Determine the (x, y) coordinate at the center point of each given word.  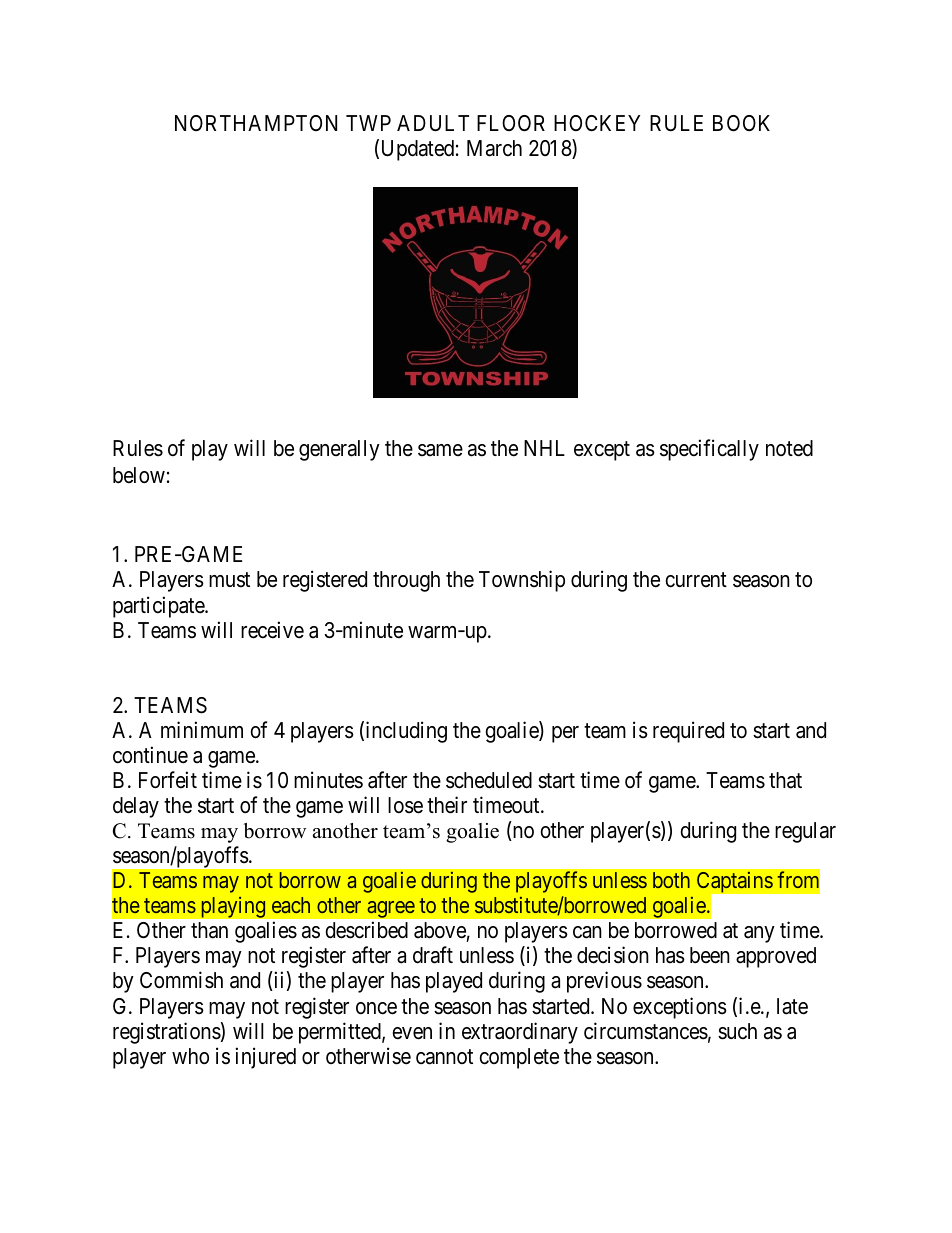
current (696, 580)
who (190, 1056)
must (229, 580)
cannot (444, 1057)
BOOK (741, 123)
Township (522, 581)
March (494, 148)
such (737, 1031)
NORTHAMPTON (256, 123)
